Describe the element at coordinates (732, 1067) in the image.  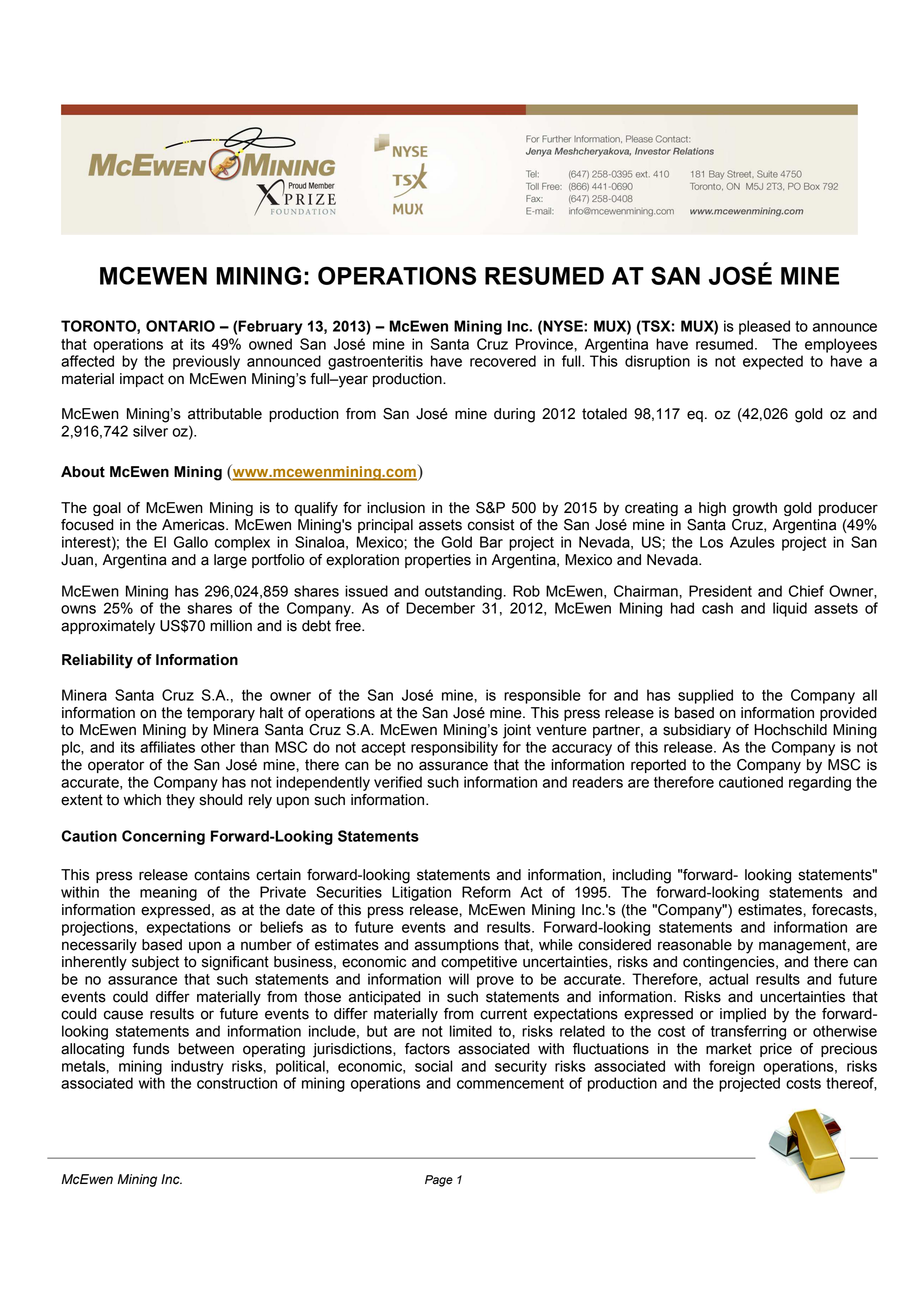
I see `foreign` at that location.
